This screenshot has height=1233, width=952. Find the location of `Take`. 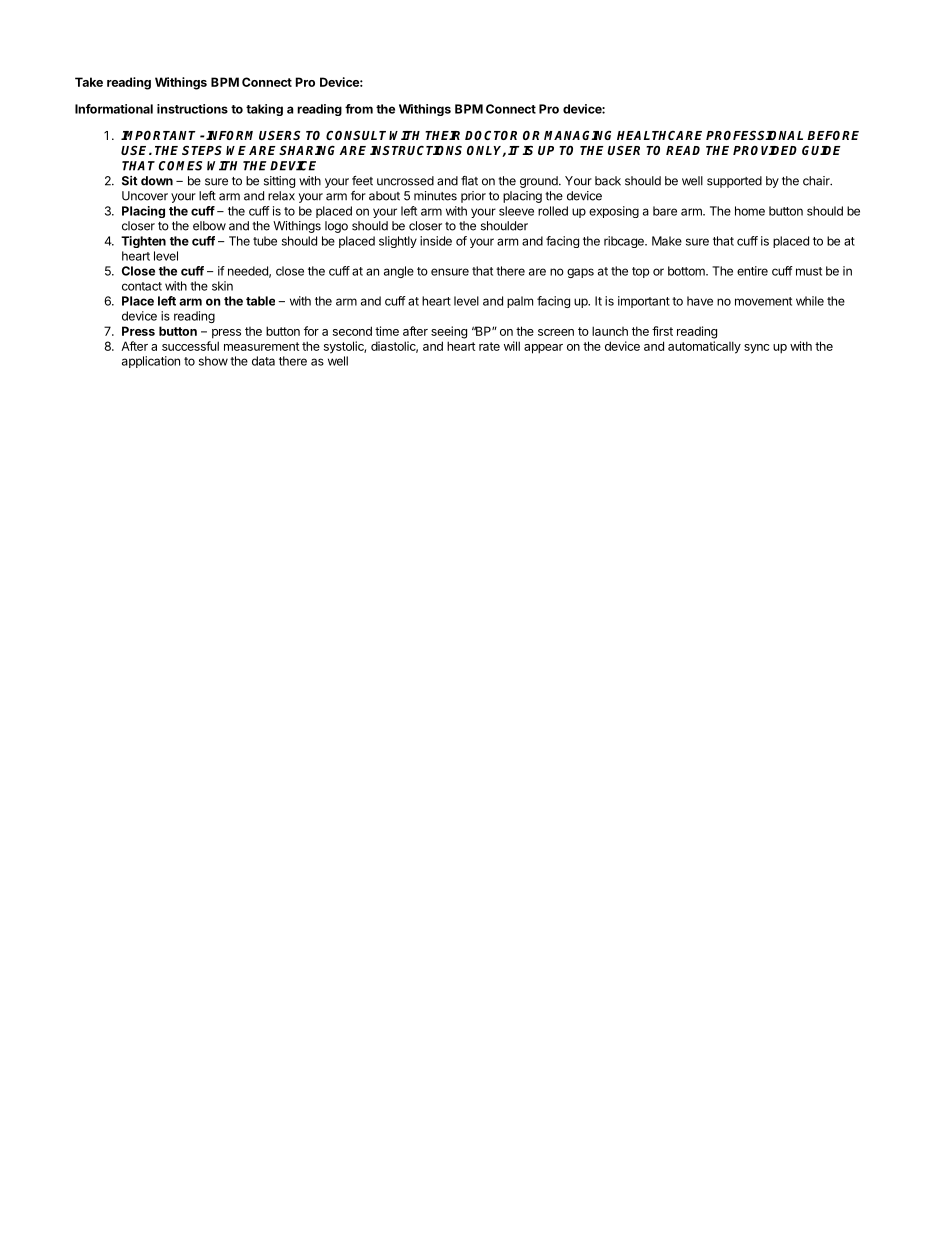

Take is located at coordinates (89, 82).
